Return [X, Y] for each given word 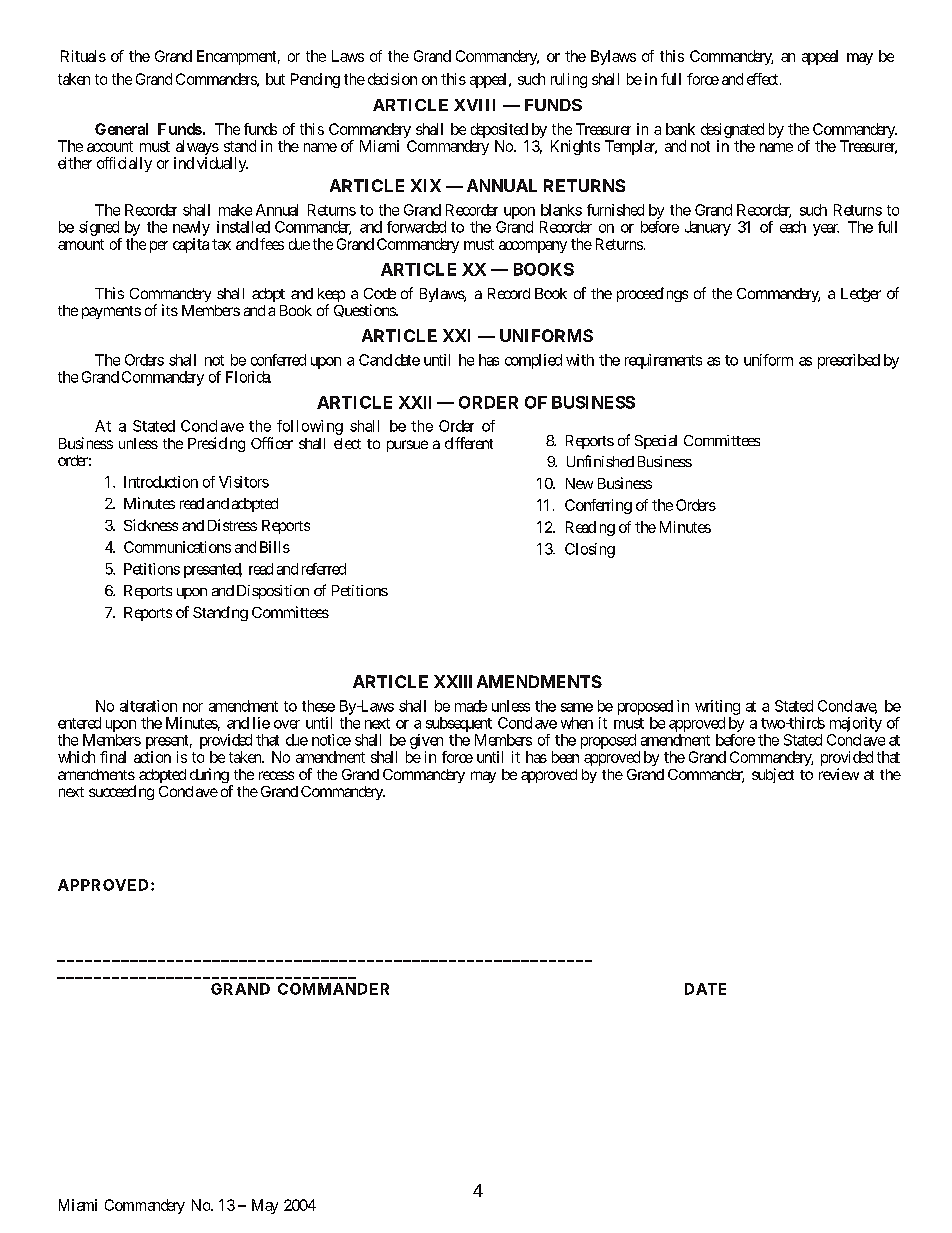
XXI [456, 335]
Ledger [861, 295]
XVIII [474, 105]
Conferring [598, 506]
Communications [177, 547]
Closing [590, 550]
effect [762, 79]
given [426, 741]
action [152, 757]
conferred [278, 360]
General [121, 129]
